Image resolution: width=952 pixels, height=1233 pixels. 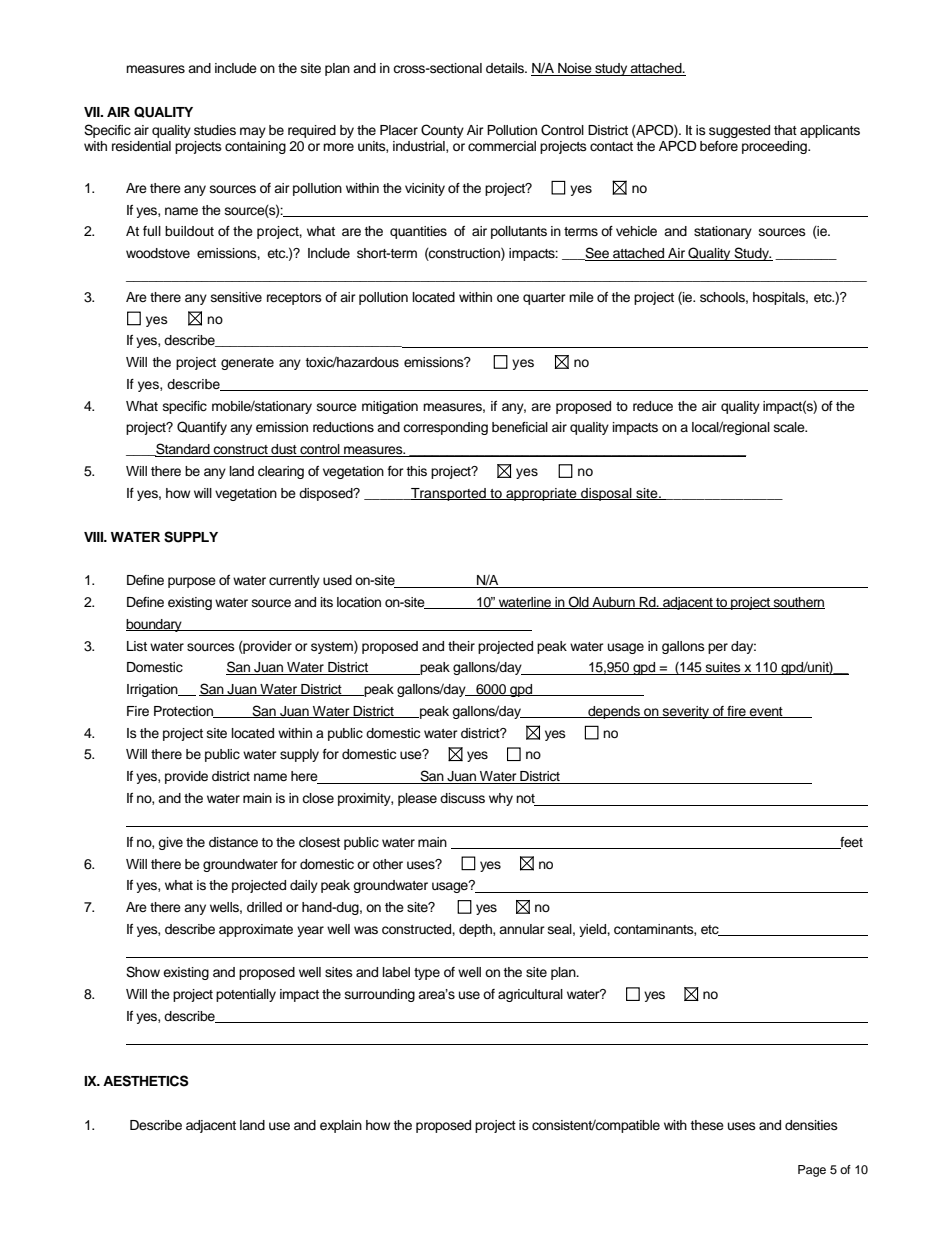 I want to click on southern, so click(x=798, y=603).
